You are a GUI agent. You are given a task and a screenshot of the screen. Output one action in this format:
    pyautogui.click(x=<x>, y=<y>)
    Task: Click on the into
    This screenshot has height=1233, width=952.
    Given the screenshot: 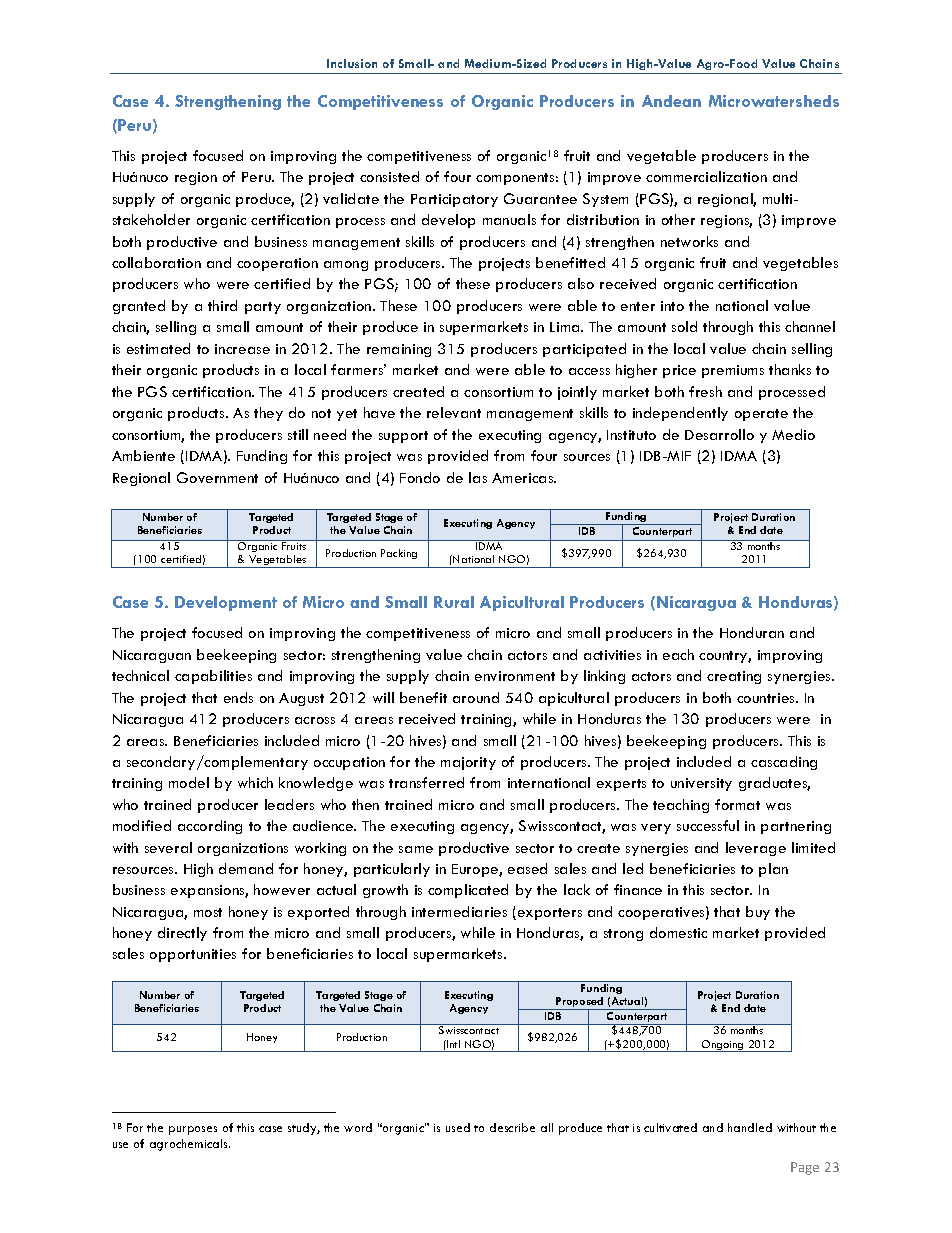 What is the action you would take?
    pyautogui.click(x=672, y=306)
